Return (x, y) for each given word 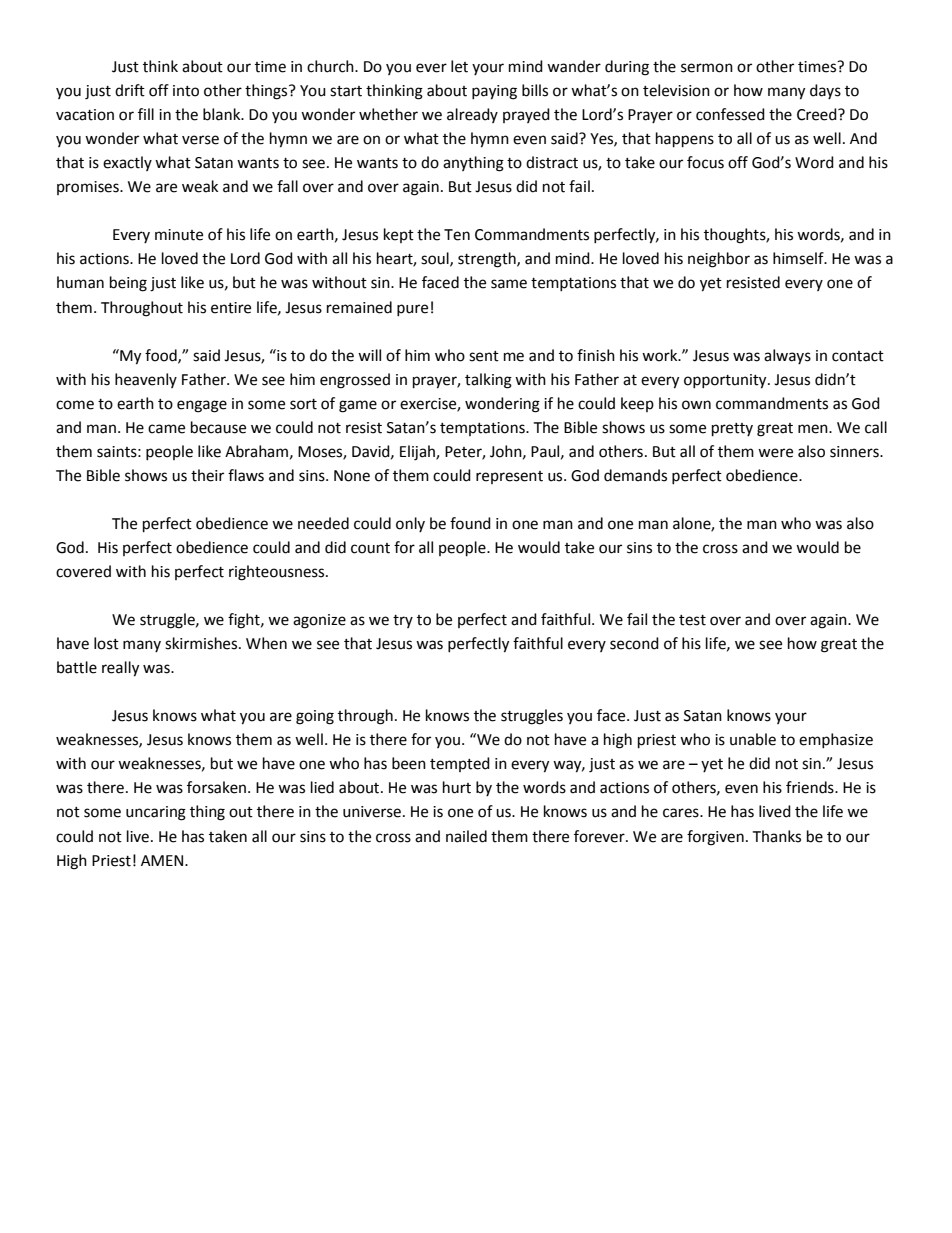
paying (494, 92)
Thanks (776, 836)
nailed (466, 836)
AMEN (163, 860)
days (825, 91)
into (186, 91)
